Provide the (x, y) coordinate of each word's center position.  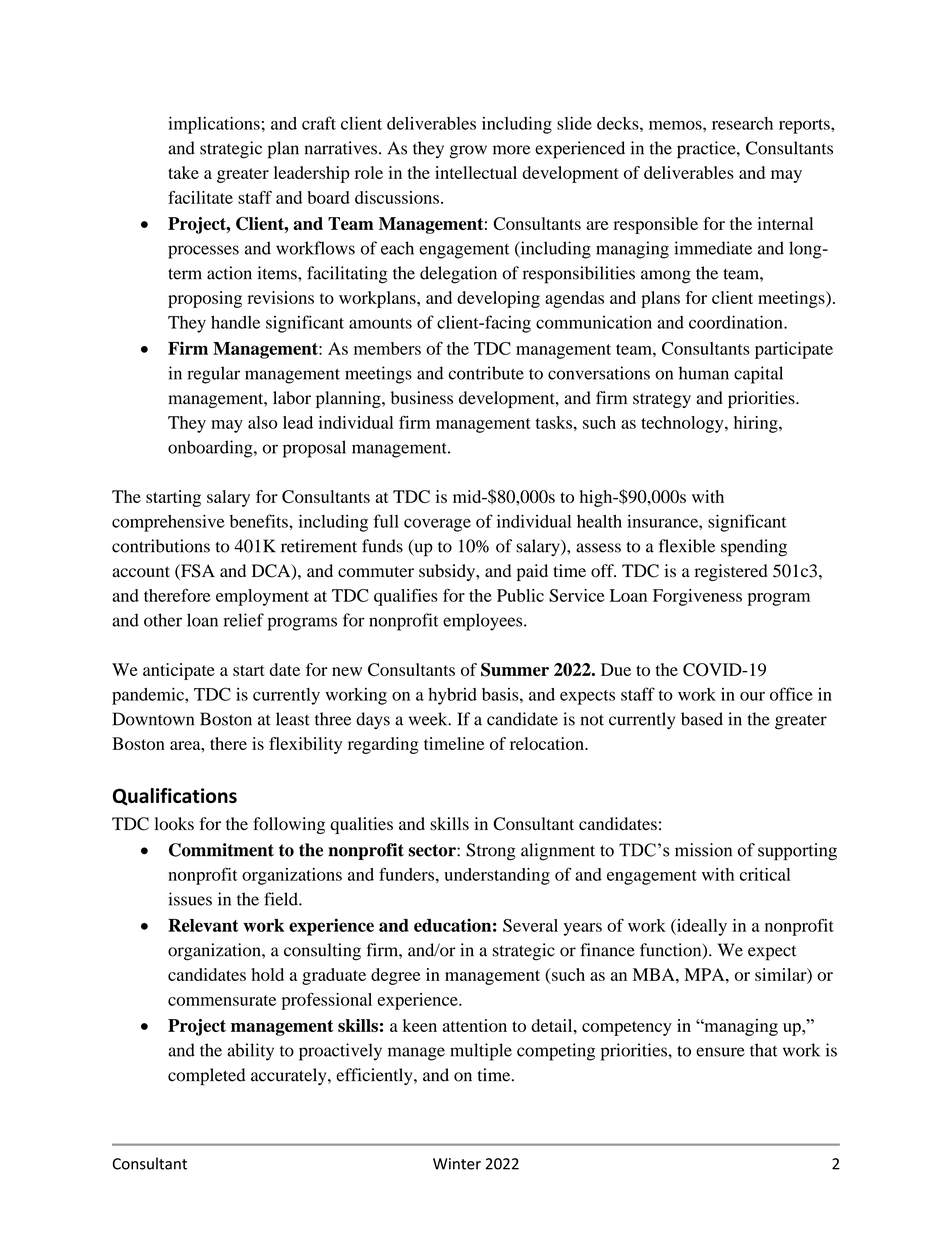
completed (206, 1077)
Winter (457, 1164)
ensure (720, 1052)
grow (468, 152)
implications (214, 125)
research (742, 123)
